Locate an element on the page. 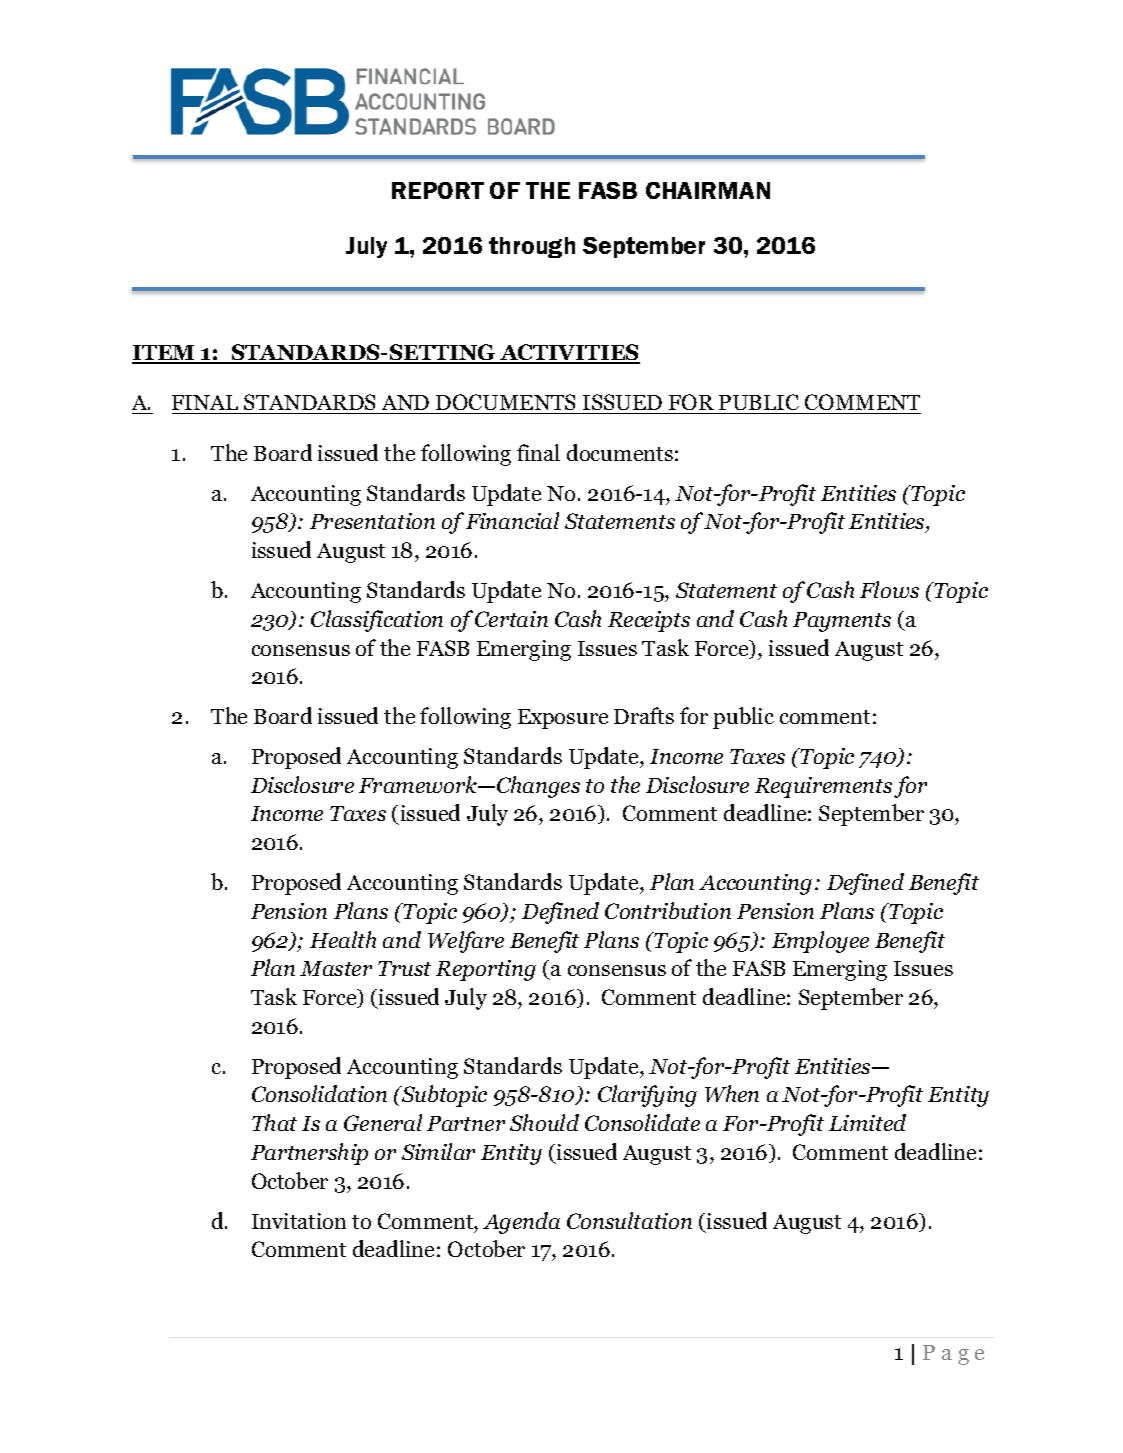  Flows is located at coordinates (889, 589).
